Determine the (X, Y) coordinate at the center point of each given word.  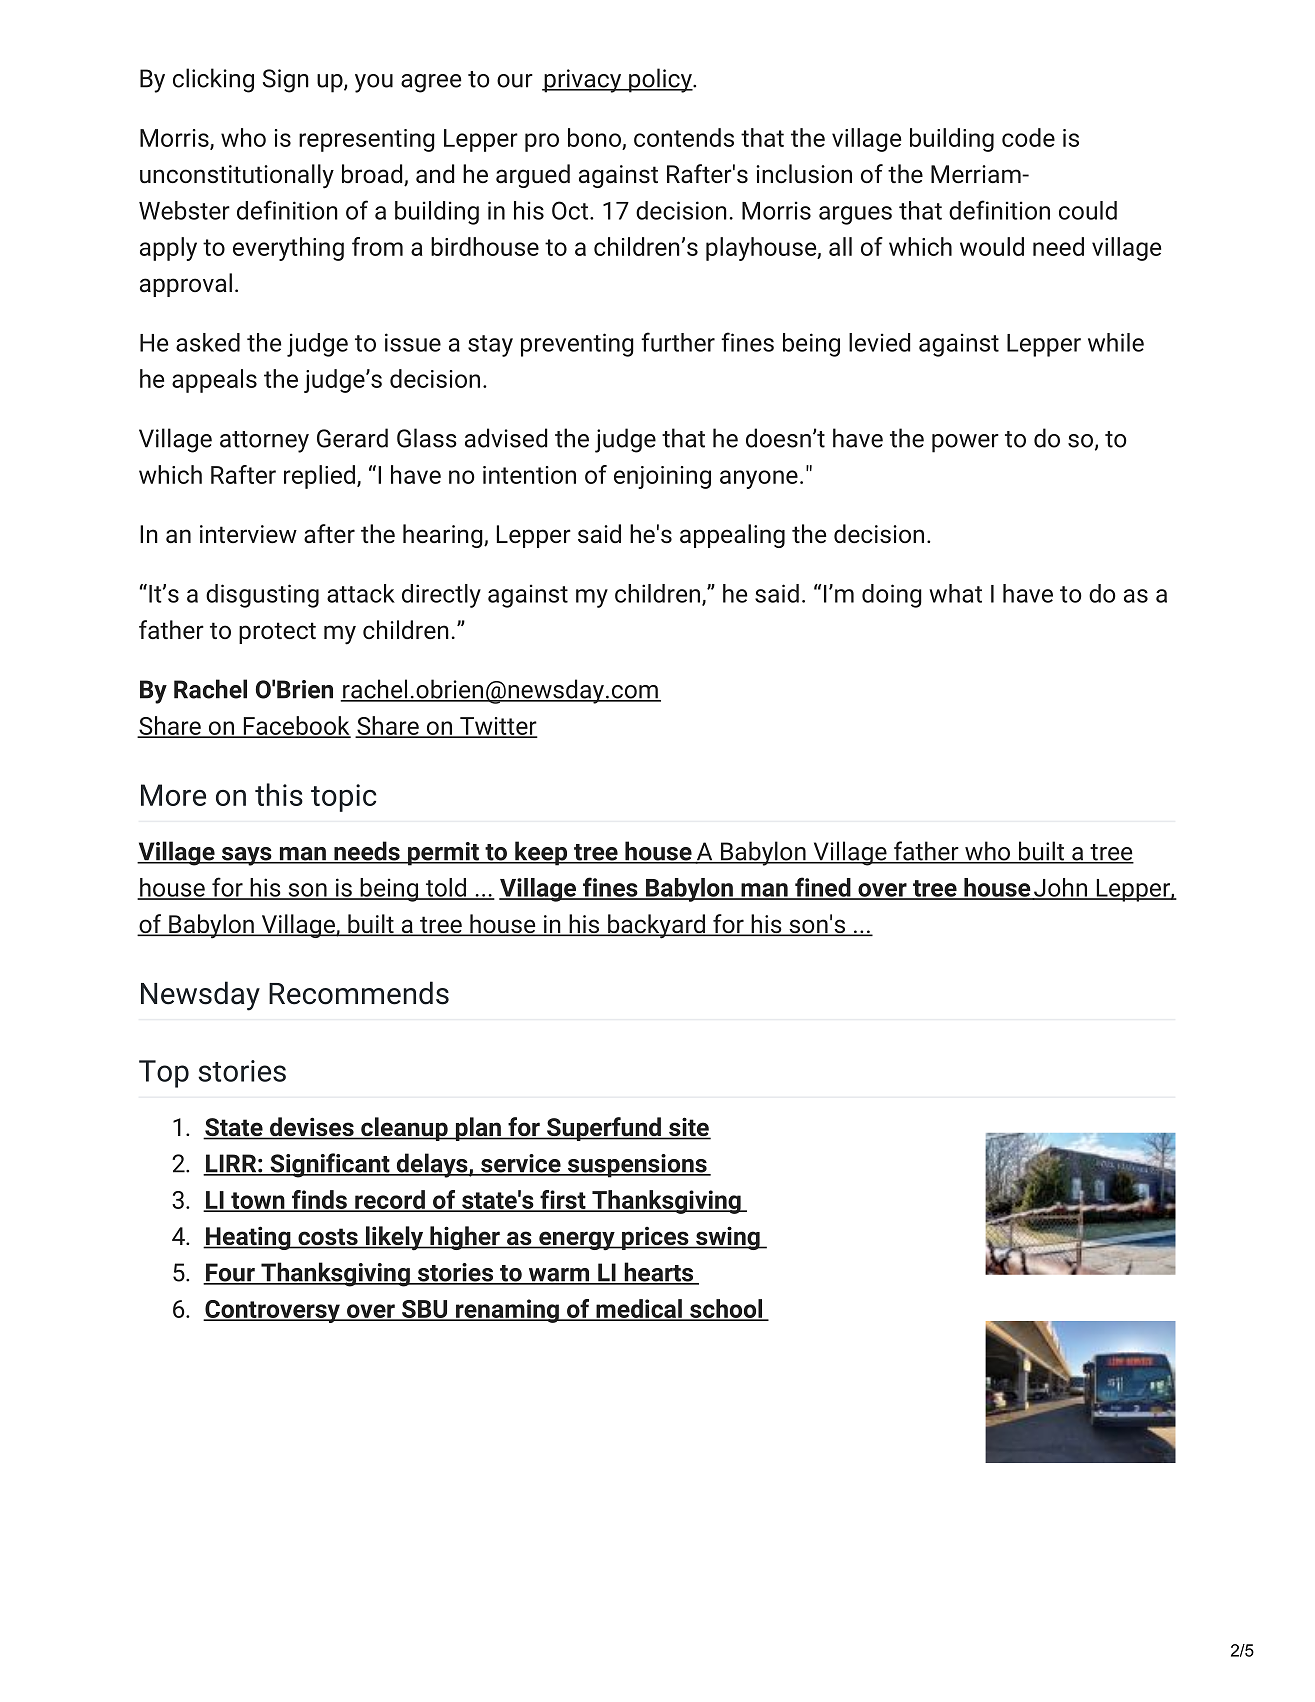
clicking (213, 80)
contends (684, 137)
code (1028, 137)
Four (230, 1273)
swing (728, 1238)
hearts (659, 1273)
